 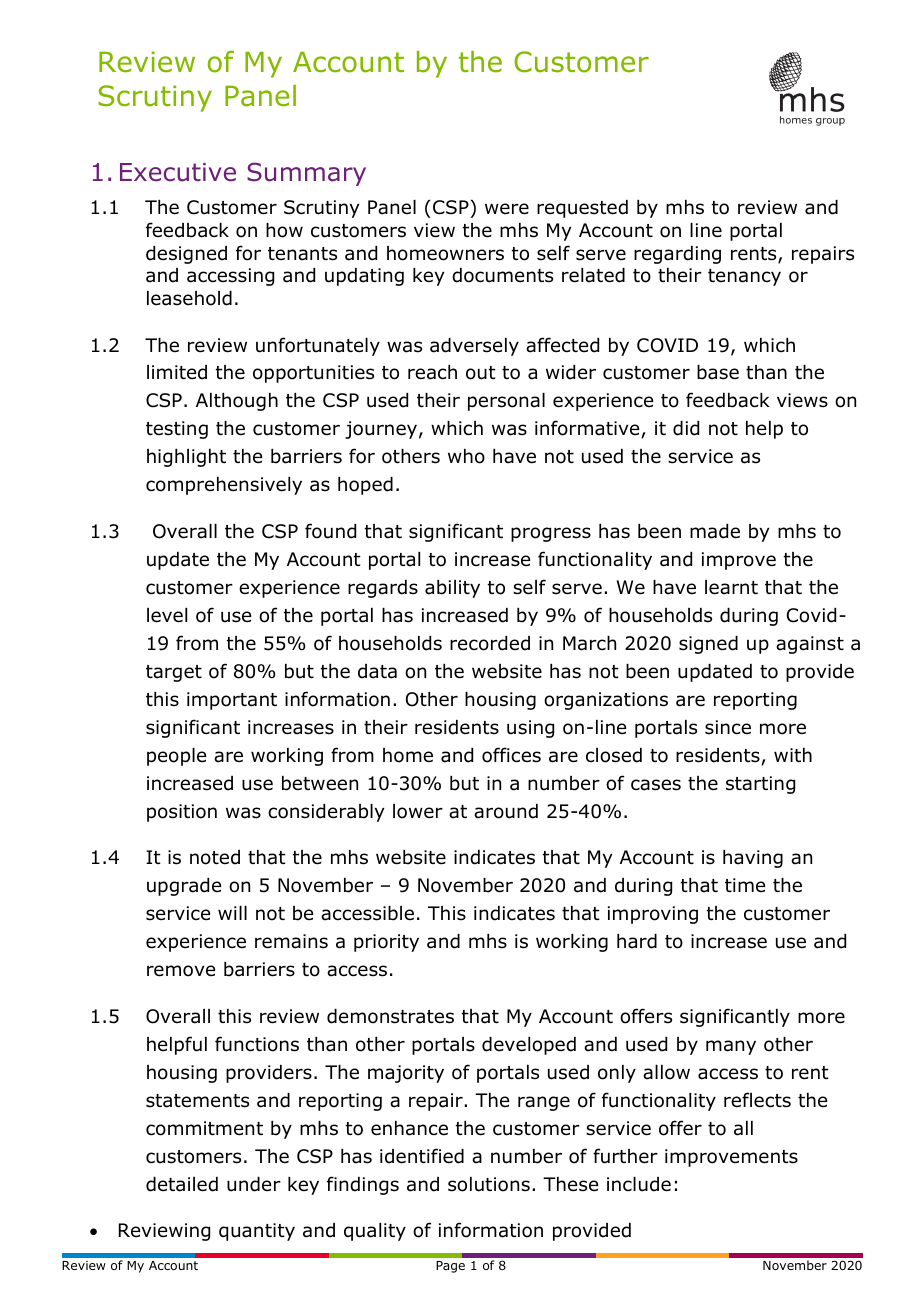 I want to click on regarding, so click(x=677, y=255).
